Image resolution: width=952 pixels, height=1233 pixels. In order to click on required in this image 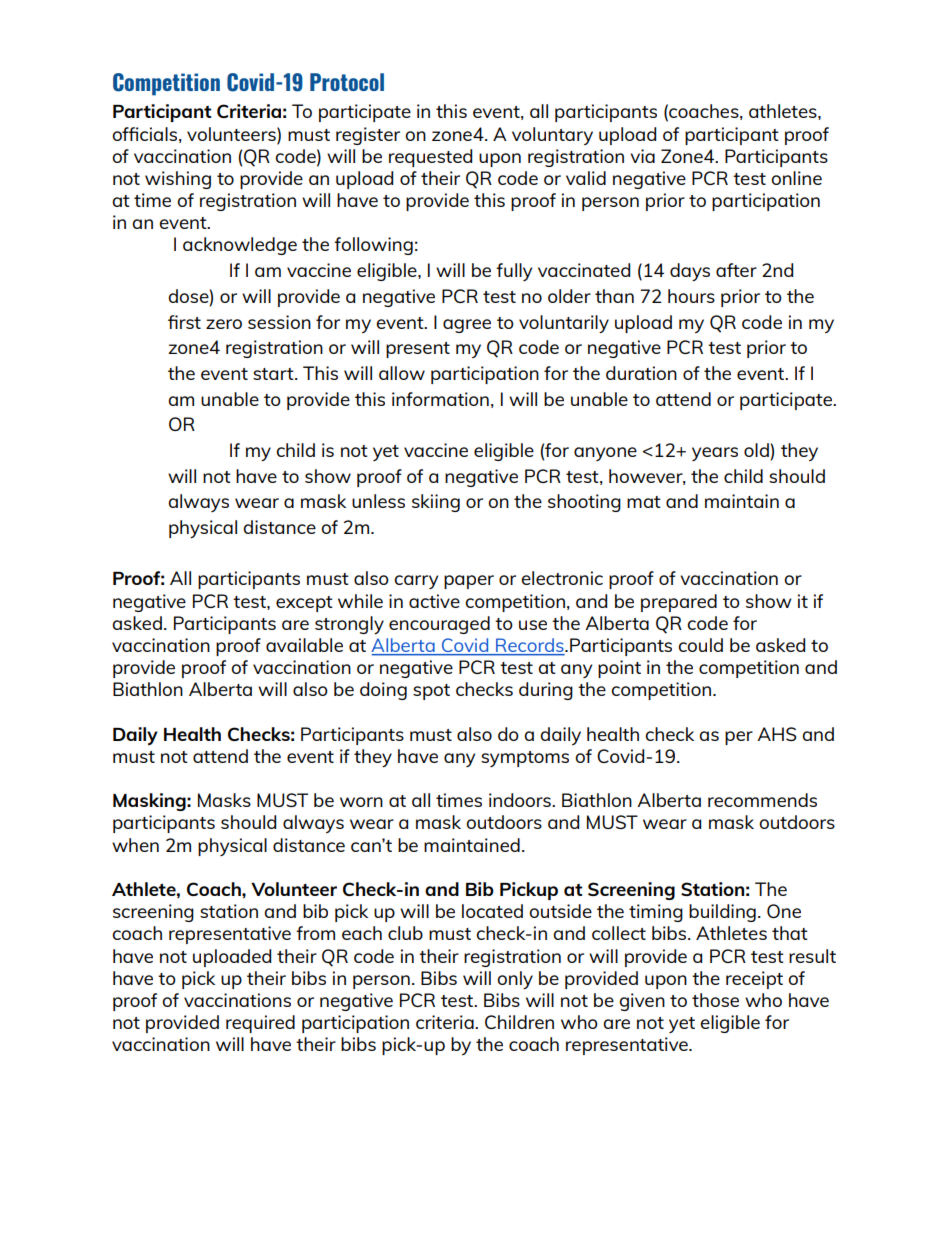, I will do `click(260, 1024)`.
